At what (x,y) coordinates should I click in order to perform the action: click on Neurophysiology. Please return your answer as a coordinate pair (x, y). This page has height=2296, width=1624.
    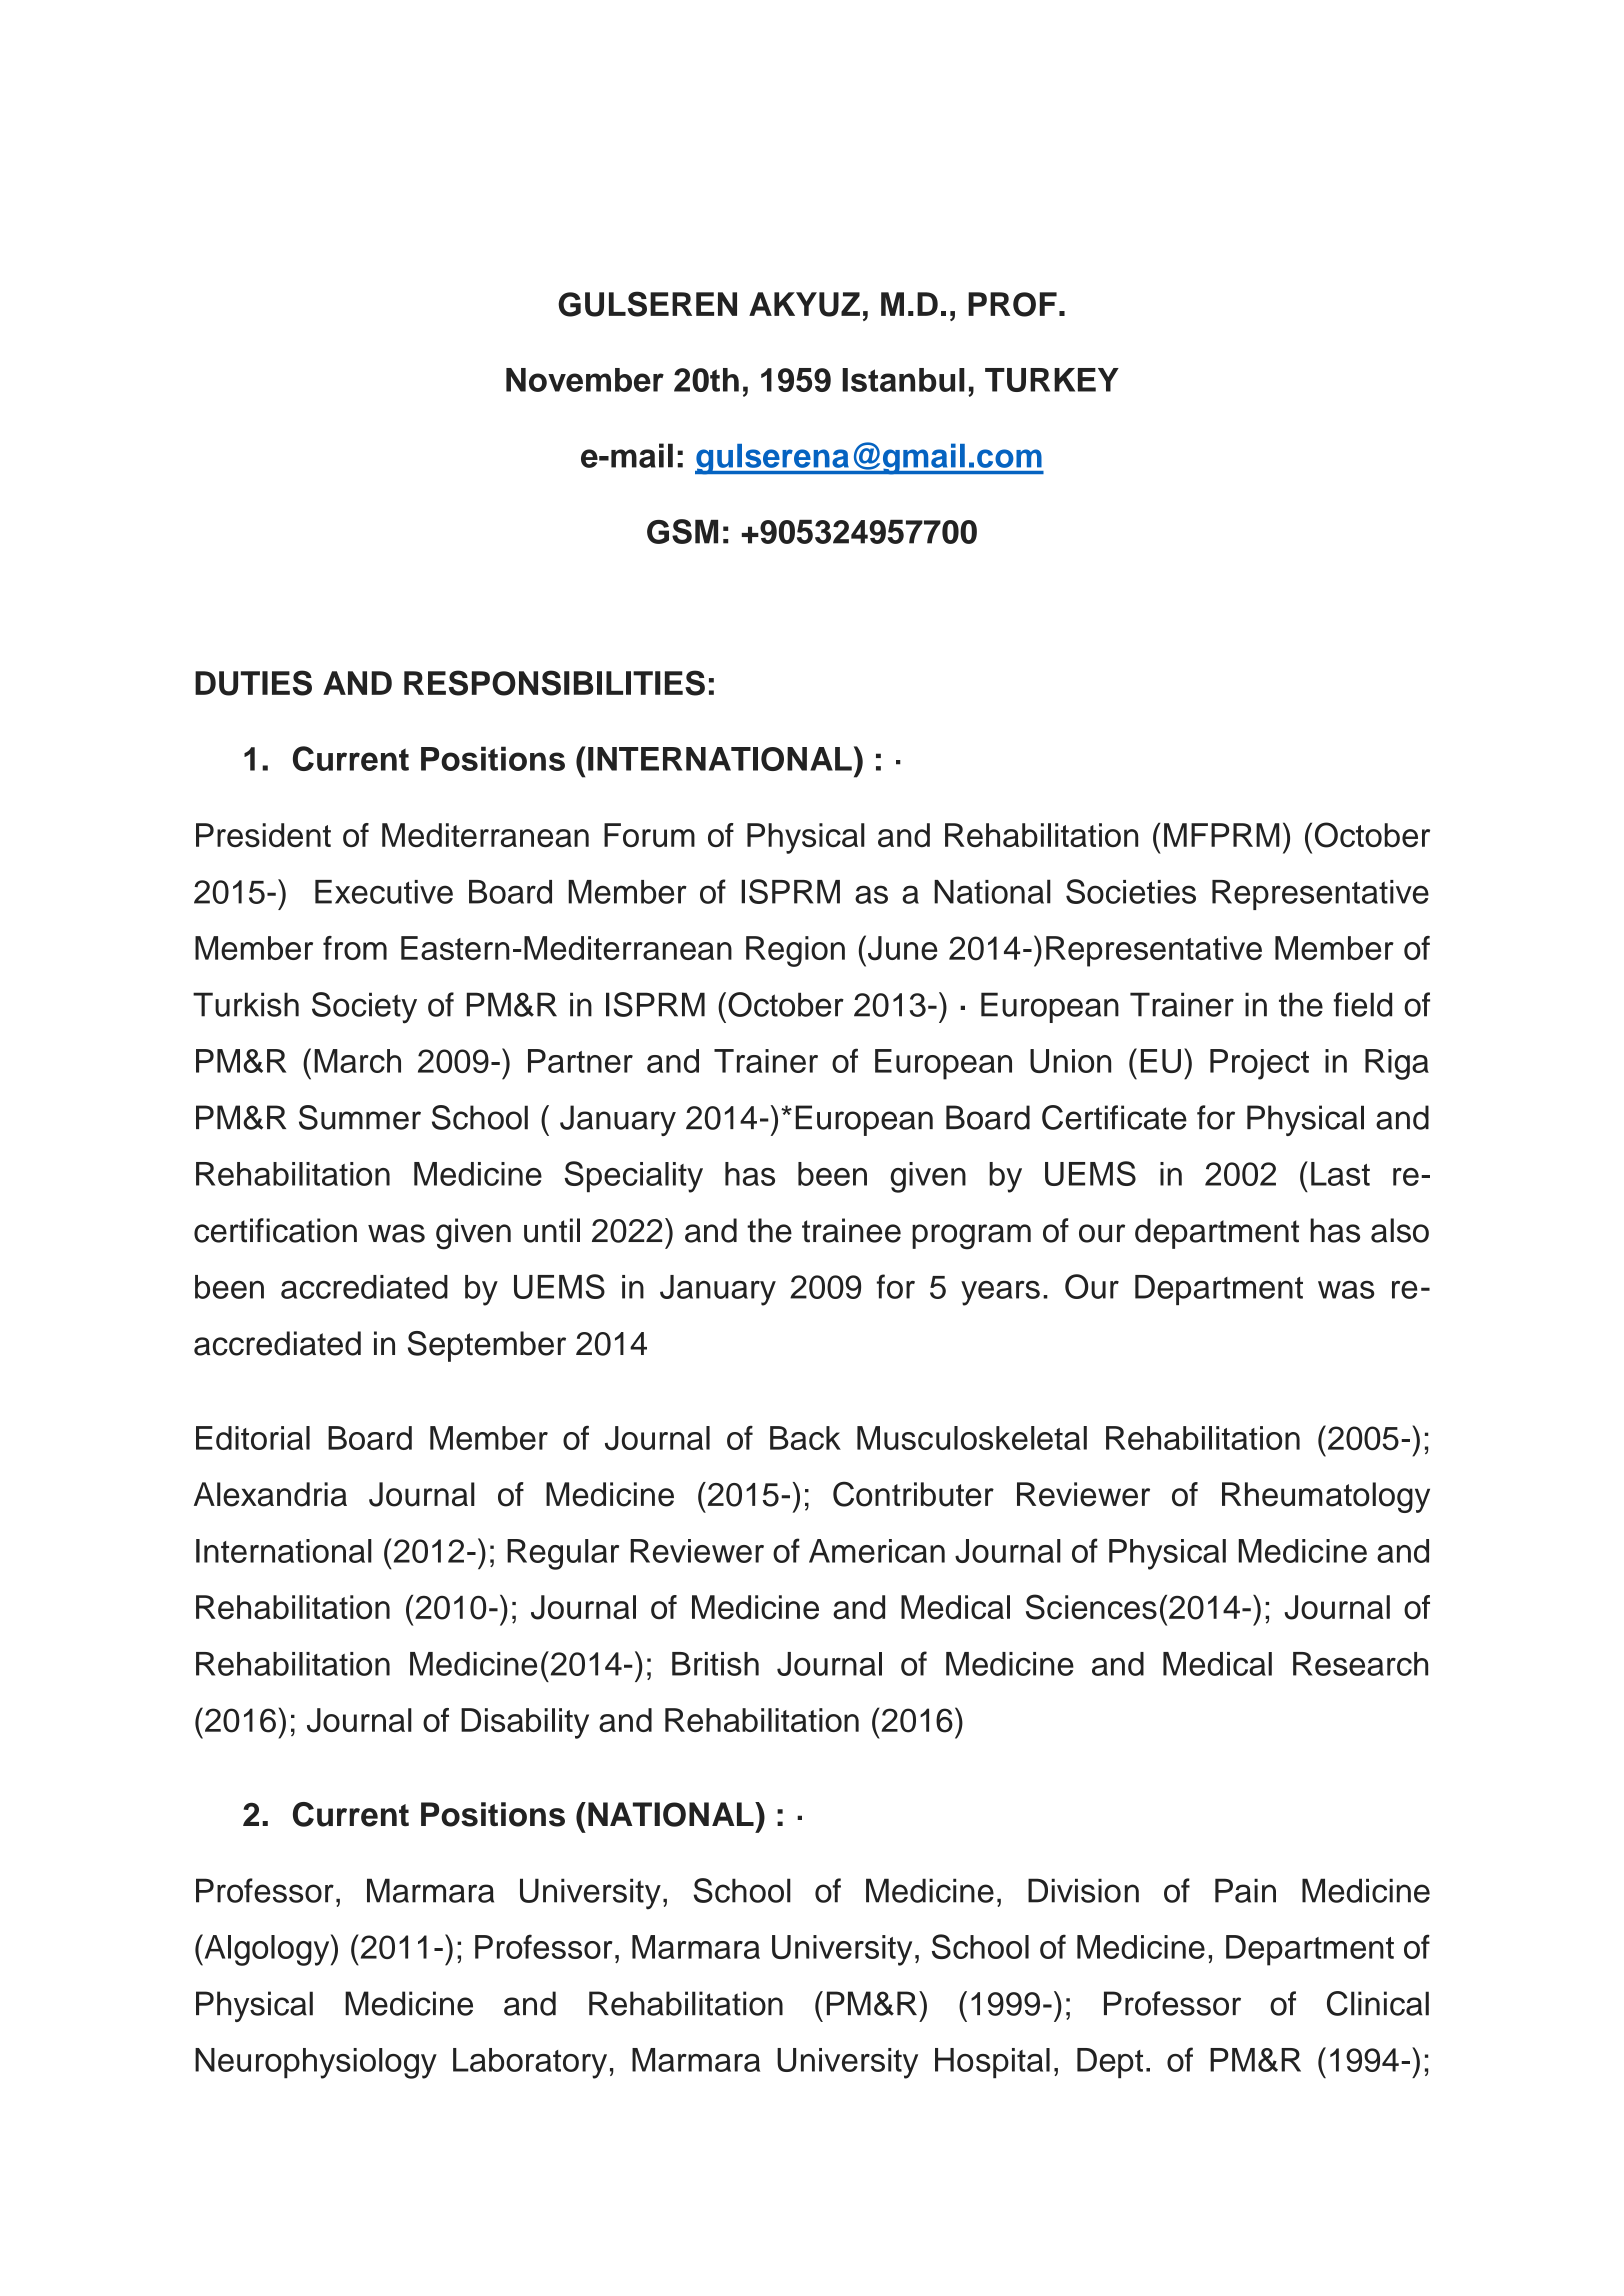
    Looking at the image, I should click on (316, 2063).
